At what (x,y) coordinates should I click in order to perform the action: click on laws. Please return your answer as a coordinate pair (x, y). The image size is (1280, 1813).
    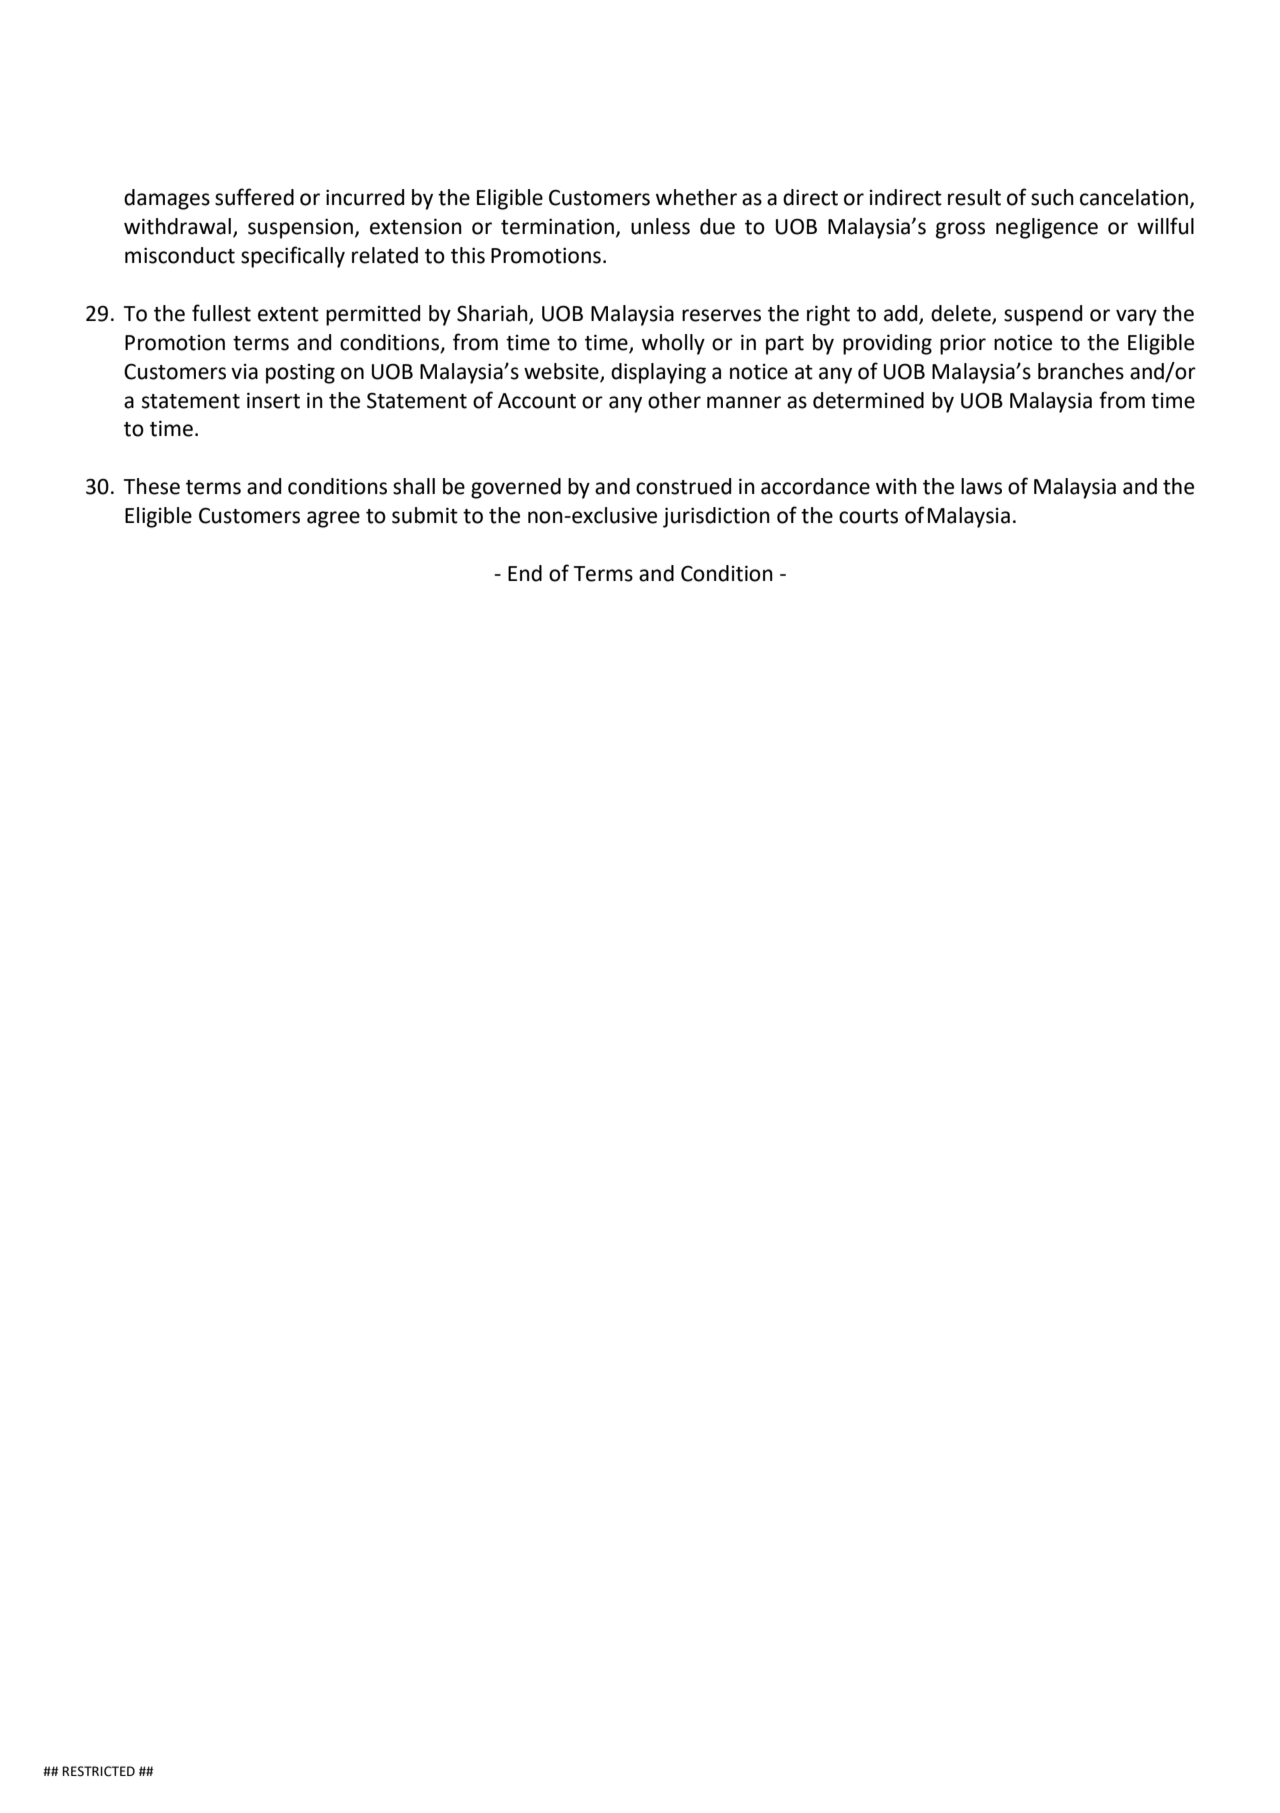
    Looking at the image, I should click on (981, 486).
